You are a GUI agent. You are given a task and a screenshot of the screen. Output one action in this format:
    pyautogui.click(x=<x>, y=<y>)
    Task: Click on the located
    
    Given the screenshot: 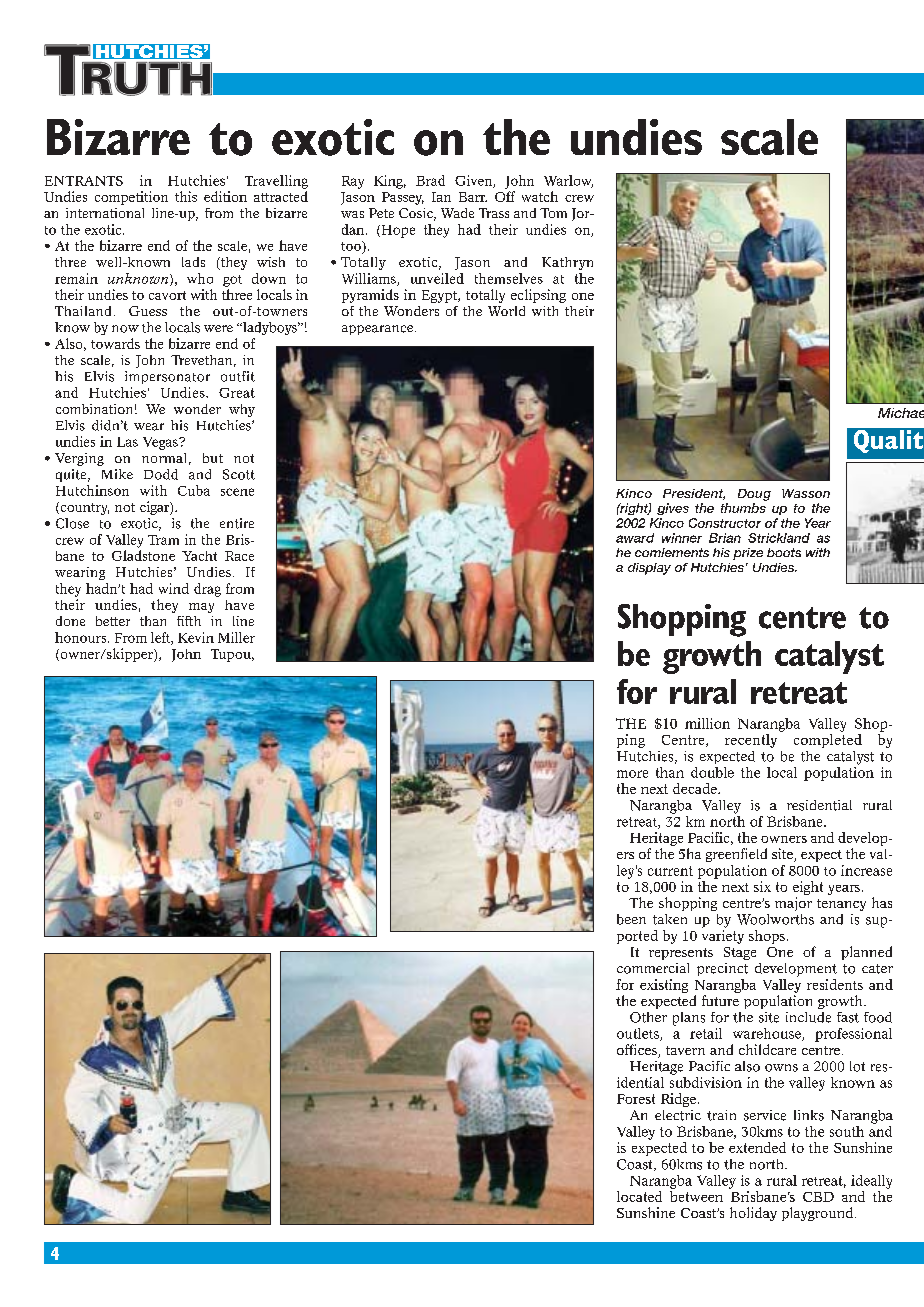 What is the action you would take?
    pyautogui.click(x=639, y=1196)
